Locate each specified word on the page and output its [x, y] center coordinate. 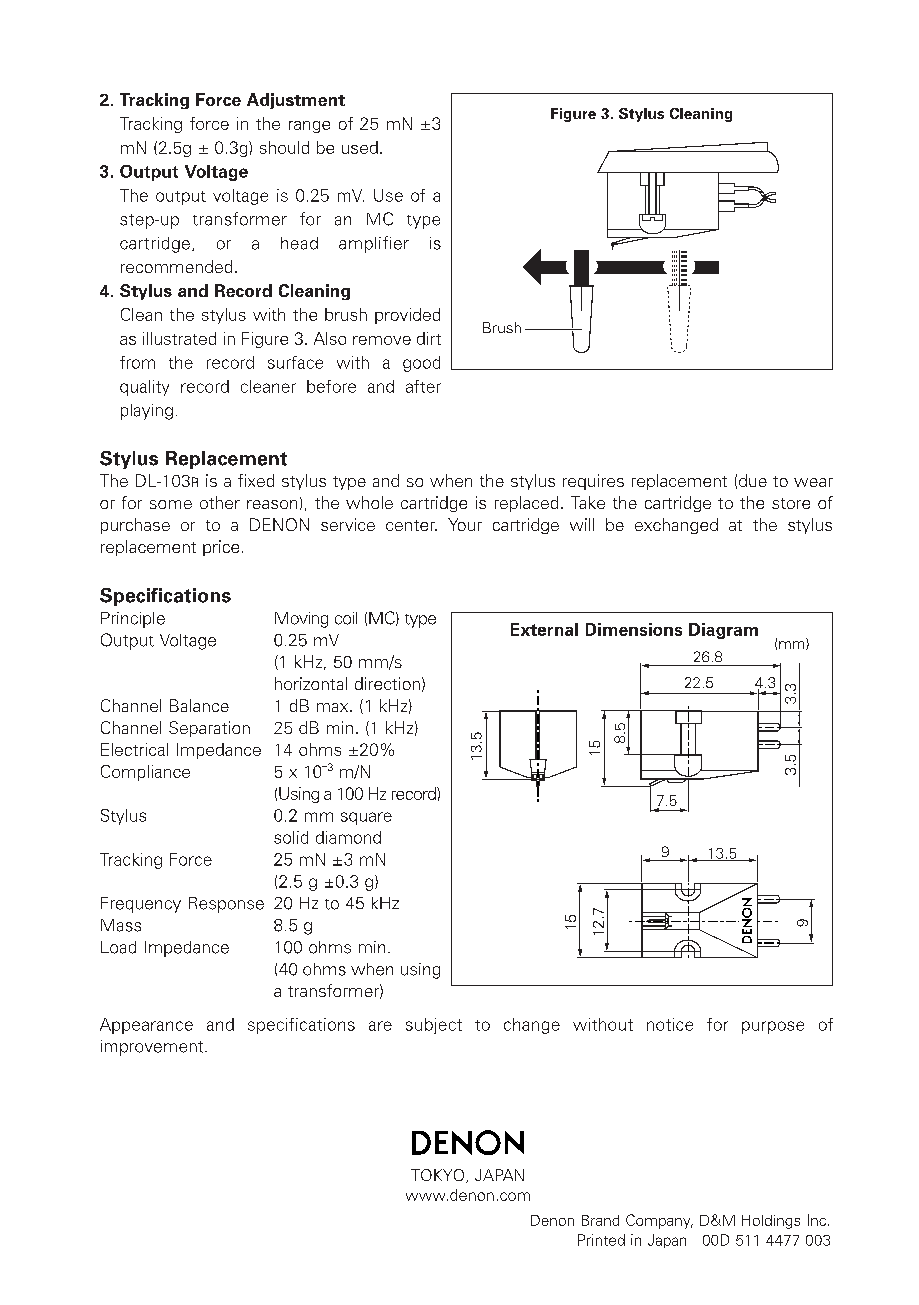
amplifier [374, 244]
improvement [153, 1048]
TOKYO [439, 1176]
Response [226, 905]
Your [465, 524]
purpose [773, 1027]
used [360, 147]
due [753, 480]
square [366, 818]
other [220, 502]
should [284, 147]
